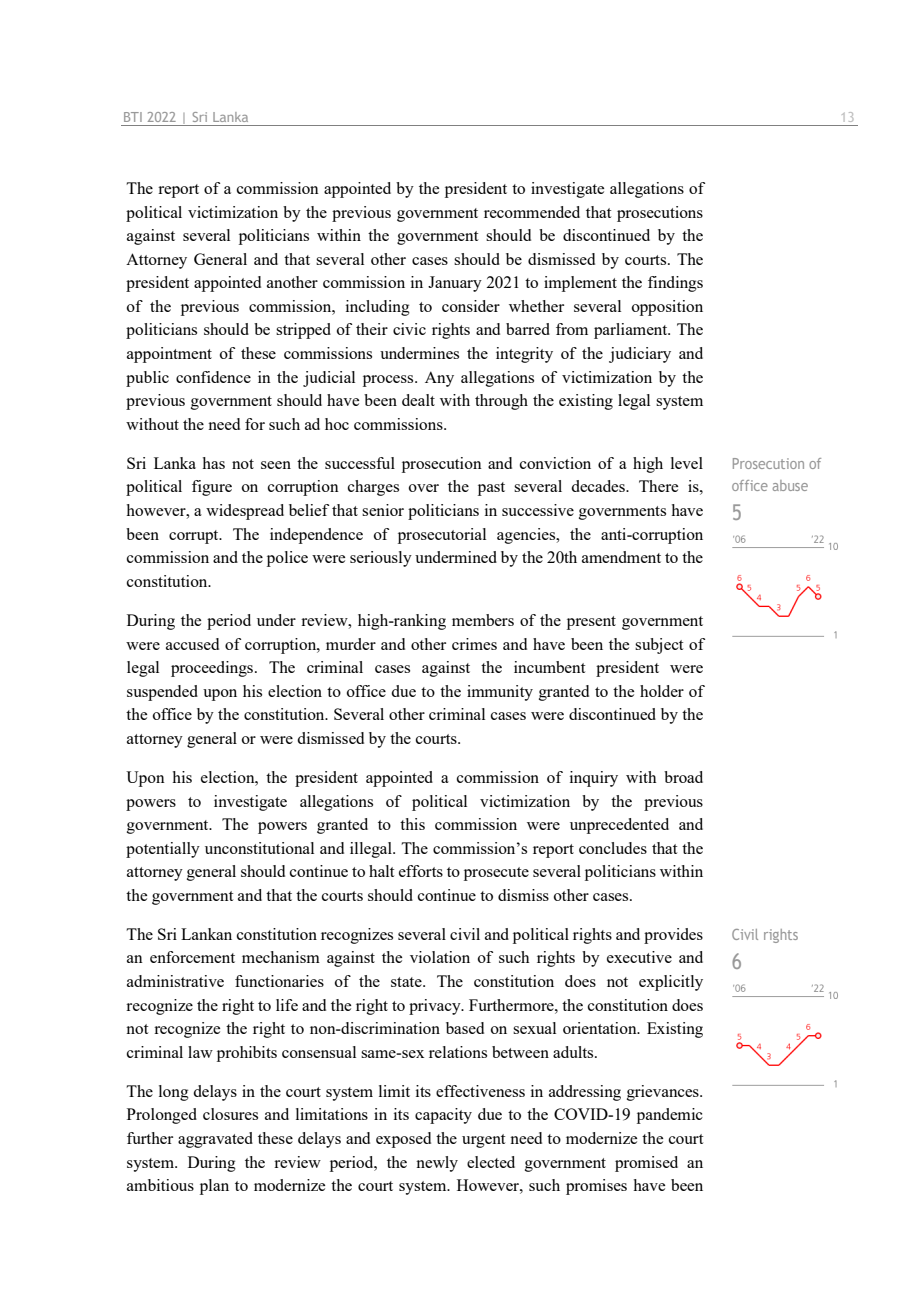  Describe the element at coordinates (659, 646) in the document. I see `subject` at that location.
